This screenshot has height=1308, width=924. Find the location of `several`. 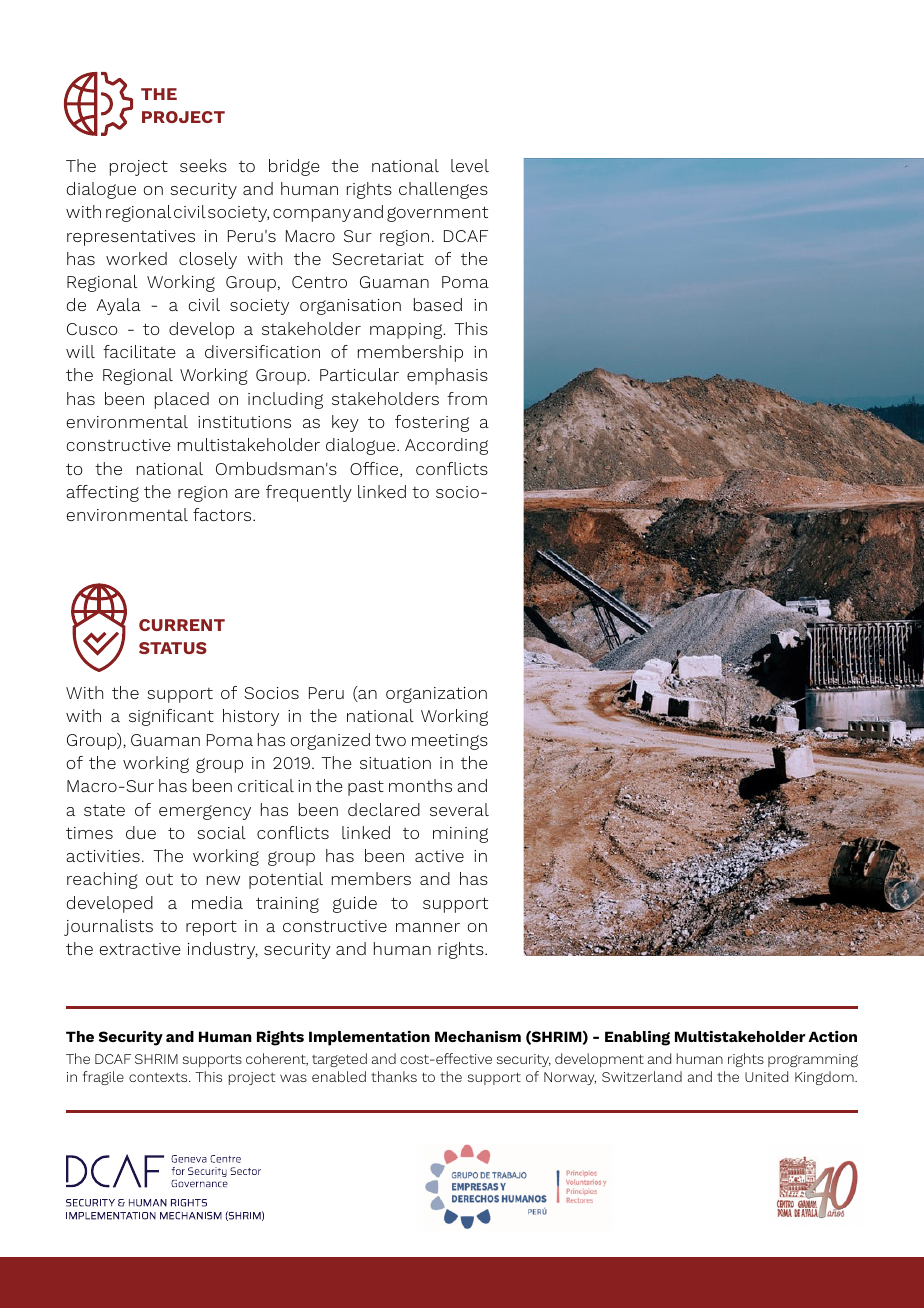

several is located at coordinates (459, 809).
